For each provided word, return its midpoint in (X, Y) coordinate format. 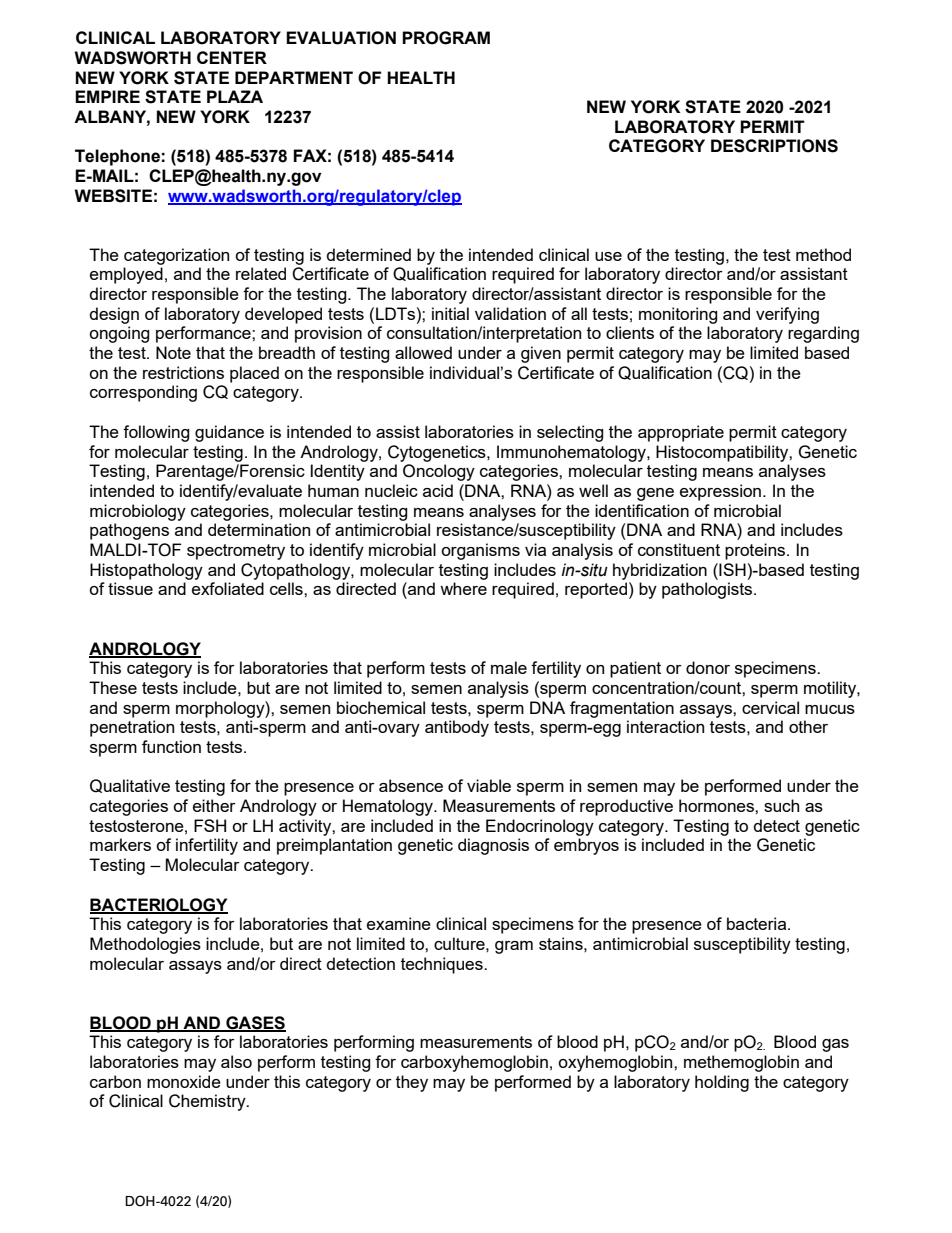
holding (722, 1083)
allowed (423, 352)
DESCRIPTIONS (774, 146)
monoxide (184, 1081)
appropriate (681, 433)
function (171, 746)
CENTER (232, 57)
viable (489, 785)
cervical (770, 707)
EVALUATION (341, 38)
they (412, 1083)
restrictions (183, 372)
